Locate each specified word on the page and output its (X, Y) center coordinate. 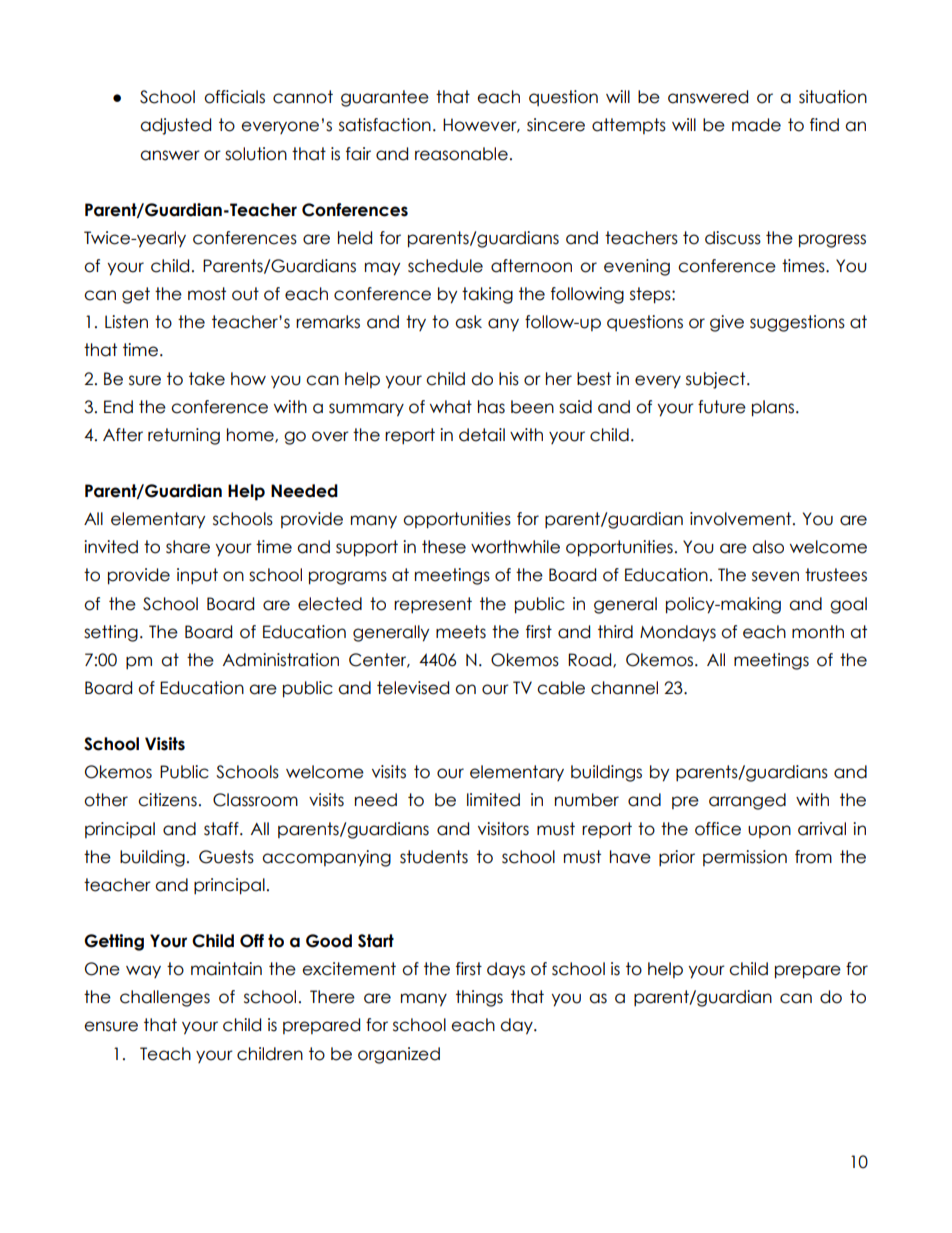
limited (493, 800)
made (756, 125)
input (197, 576)
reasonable (461, 154)
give (727, 323)
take (207, 379)
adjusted (175, 126)
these (444, 547)
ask (468, 322)
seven (775, 576)
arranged (747, 801)
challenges (165, 998)
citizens (167, 800)
